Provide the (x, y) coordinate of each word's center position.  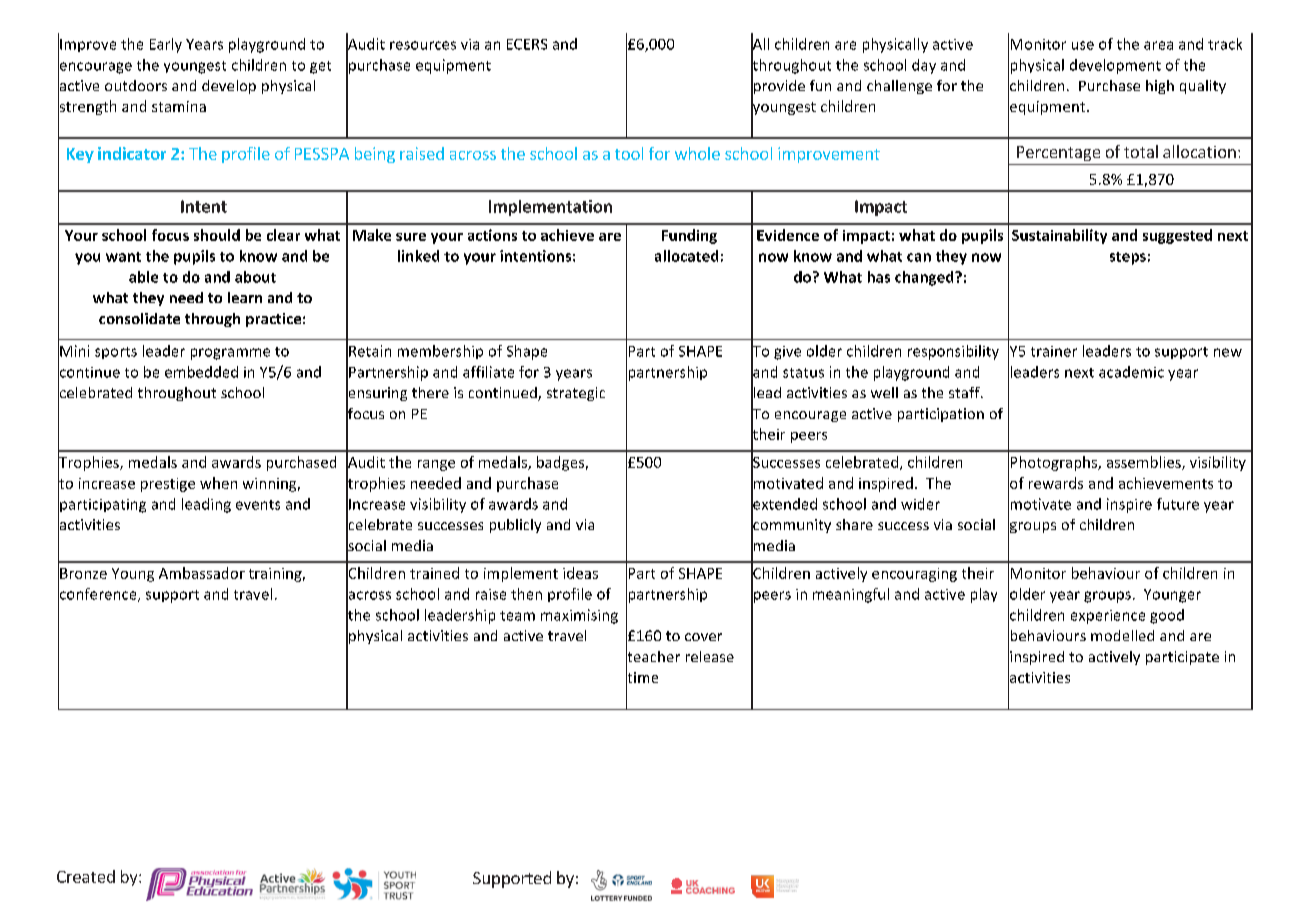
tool (629, 153)
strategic (576, 394)
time (642, 677)
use (1083, 45)
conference (98, 593)
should (217, 235)
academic (1131, 372)
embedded (201, 372)
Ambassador (202, 573)
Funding (689, 236)
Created (86, 876)
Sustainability (1059, 236)
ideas (580, 573)
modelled (1122, 635)
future (1178, 504)
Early (166, 45)
